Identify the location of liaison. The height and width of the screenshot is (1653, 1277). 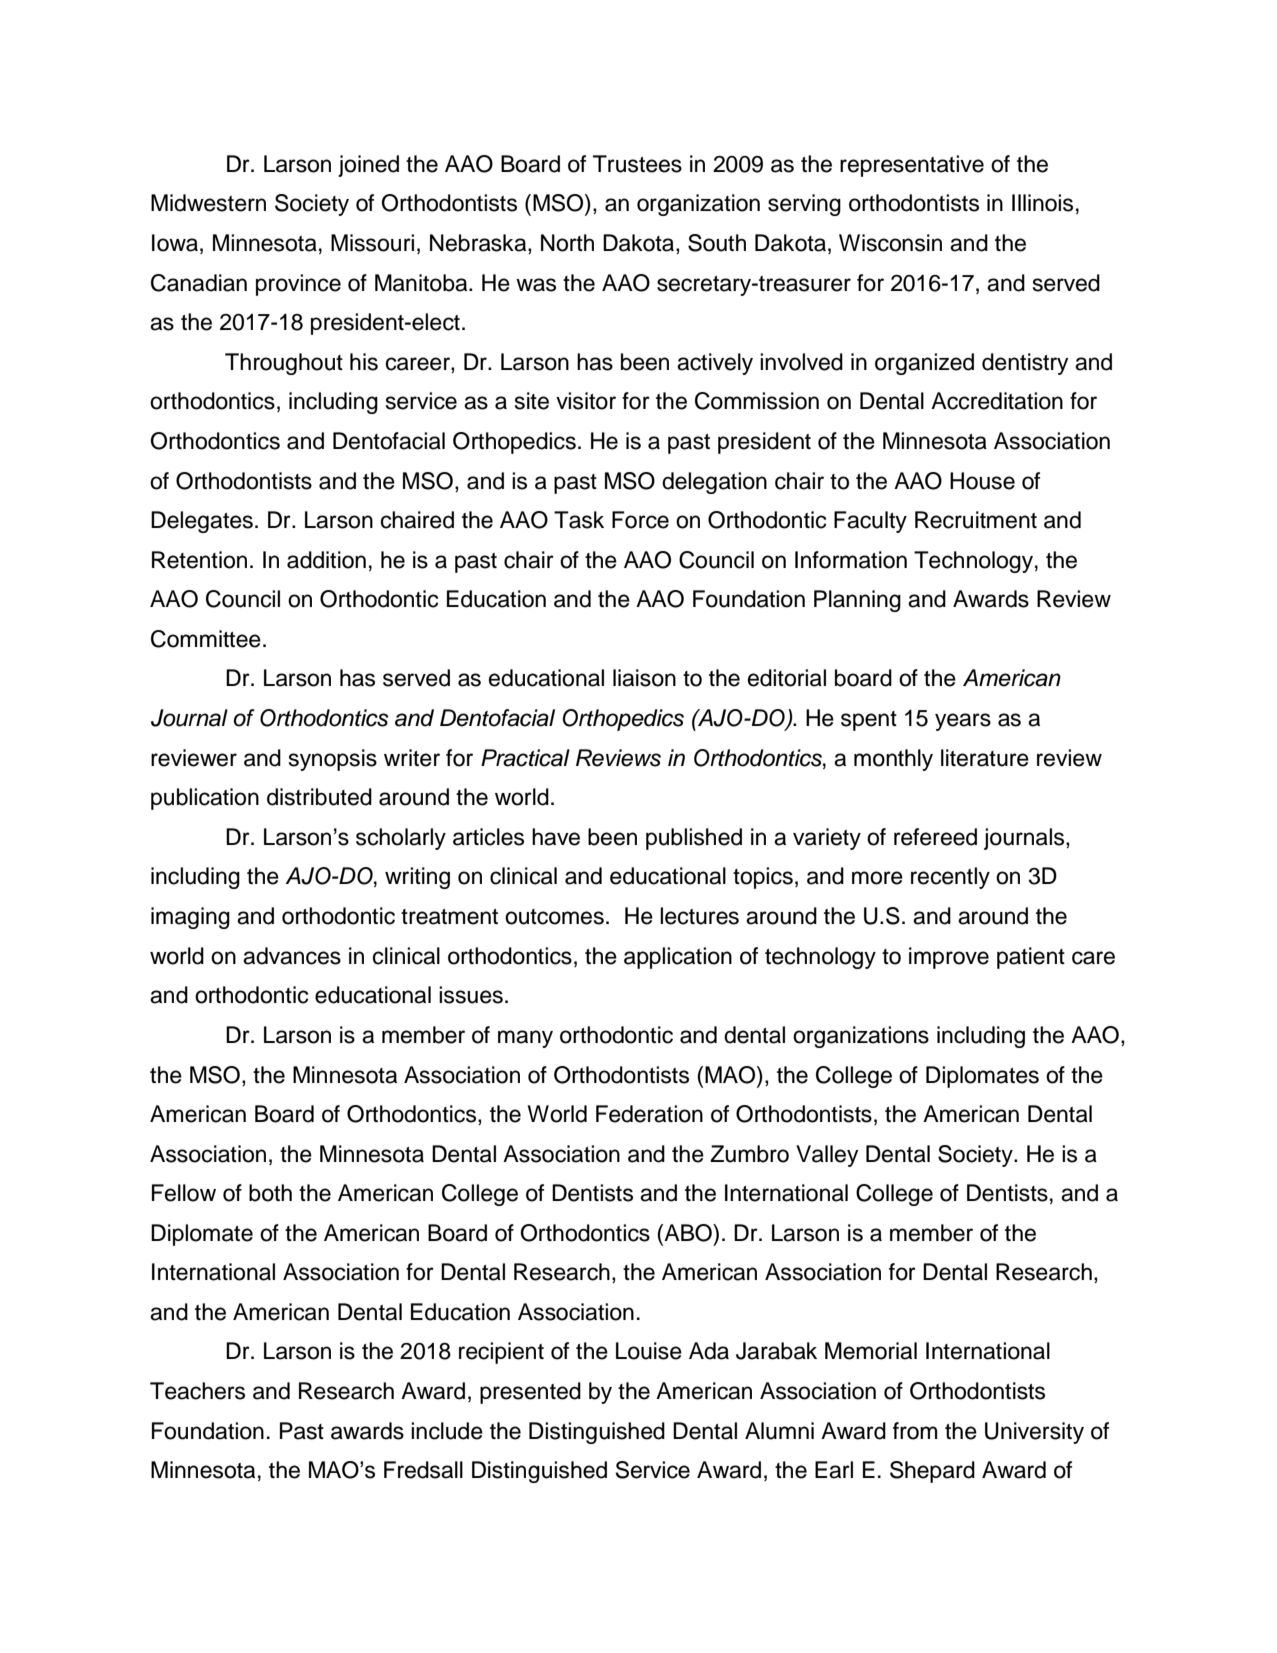
(644, 678).
